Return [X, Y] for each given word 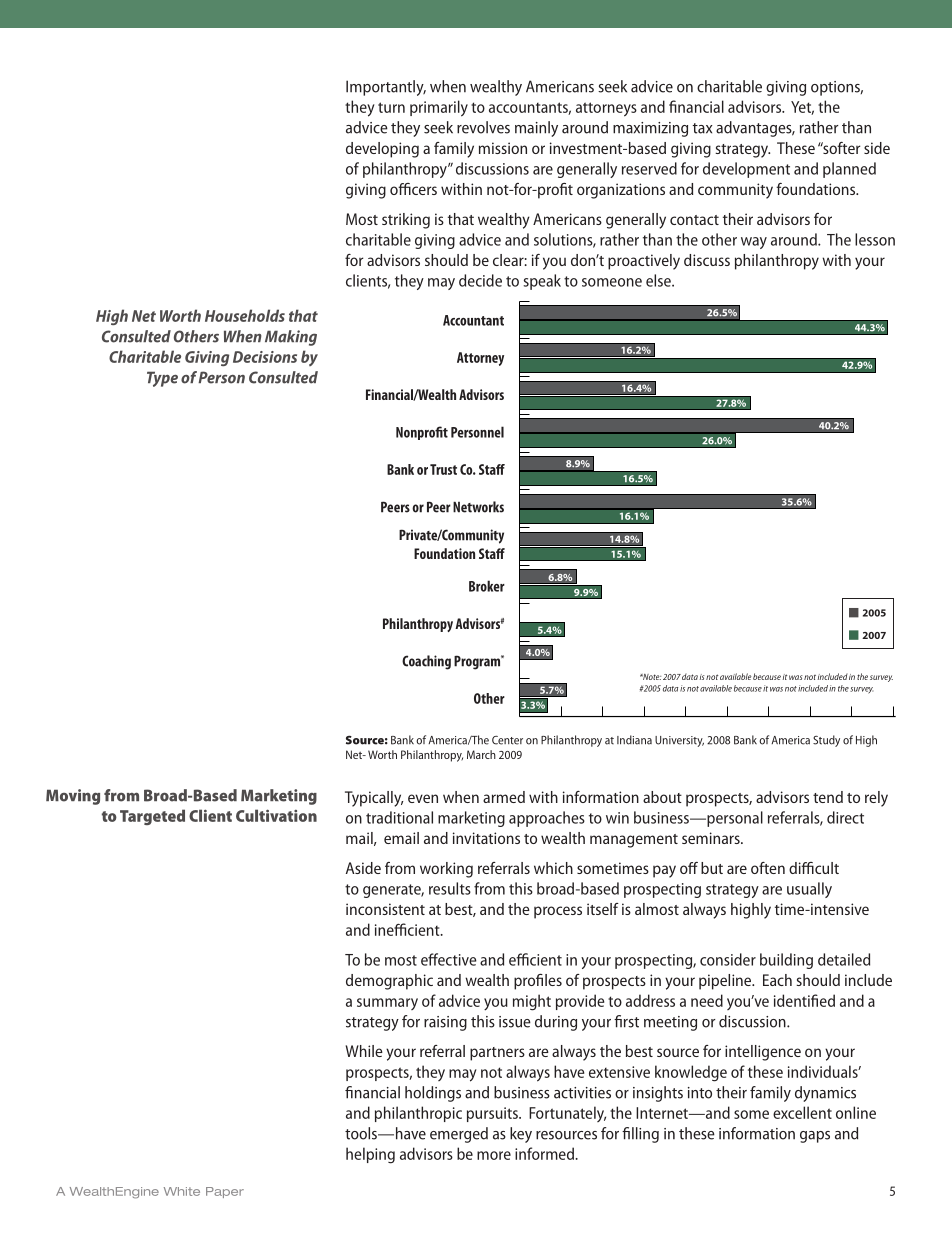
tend [828, 797]
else [659, 280]
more [494, 1155]
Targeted [152, 817]
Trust [443, 469]
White [182, 1191]
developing [382, 150]
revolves [483, 127]
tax [702, 128]
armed [504, 797]
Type [162, 379]
